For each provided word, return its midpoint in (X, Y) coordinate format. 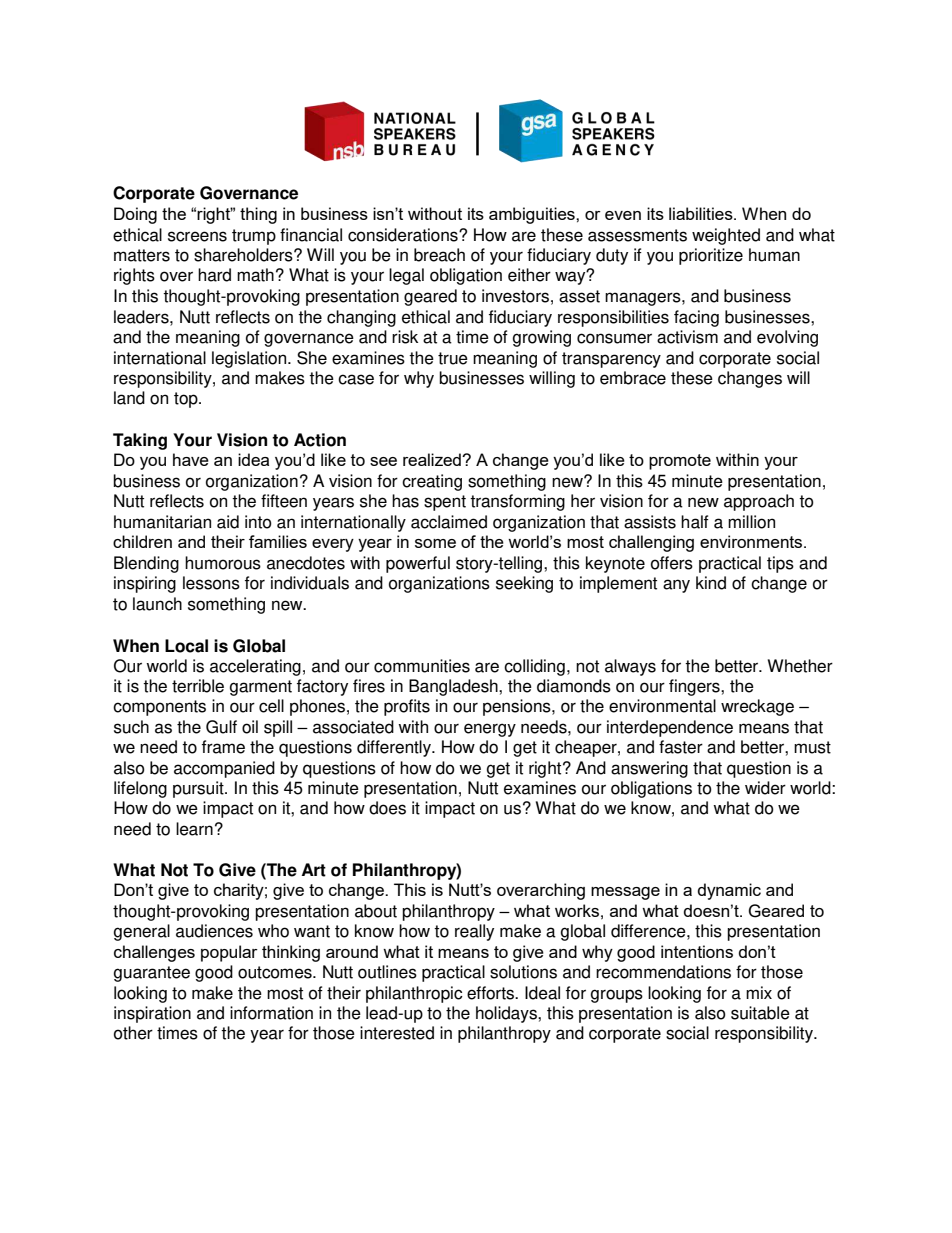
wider (765, 788)
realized (433, 459)
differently (395, 748)
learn (194, 829)
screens (197, 236)
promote (680, 462)
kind (711, 583)
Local (186, 646)
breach (439, 255)
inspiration (152, 1014)
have (191, 459)
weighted (726, 236)
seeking (524, 584)
